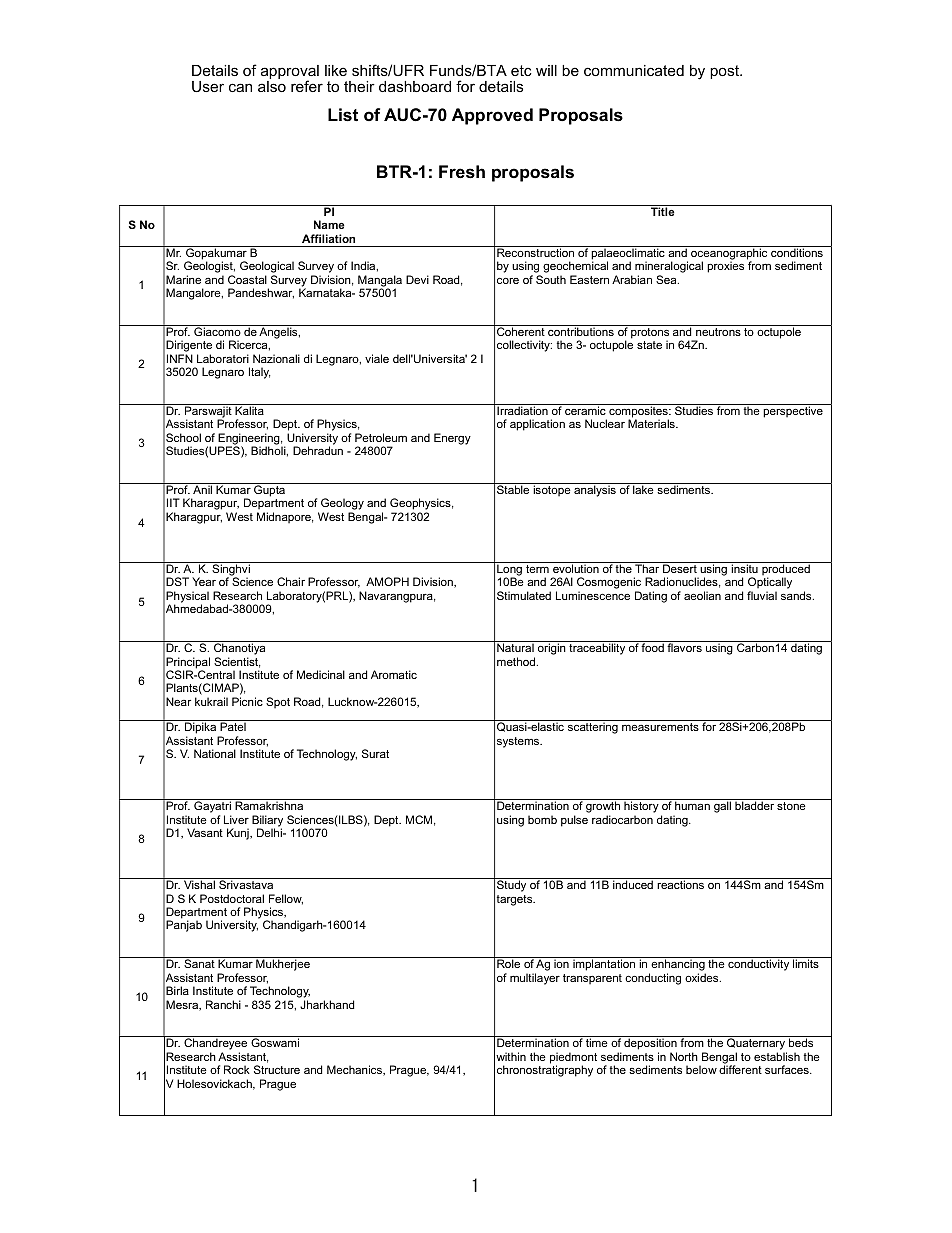 This page has width=952, height=1233. Describe the element at coordinates (702, 595) in the page. I see `aeolian` at that location.
